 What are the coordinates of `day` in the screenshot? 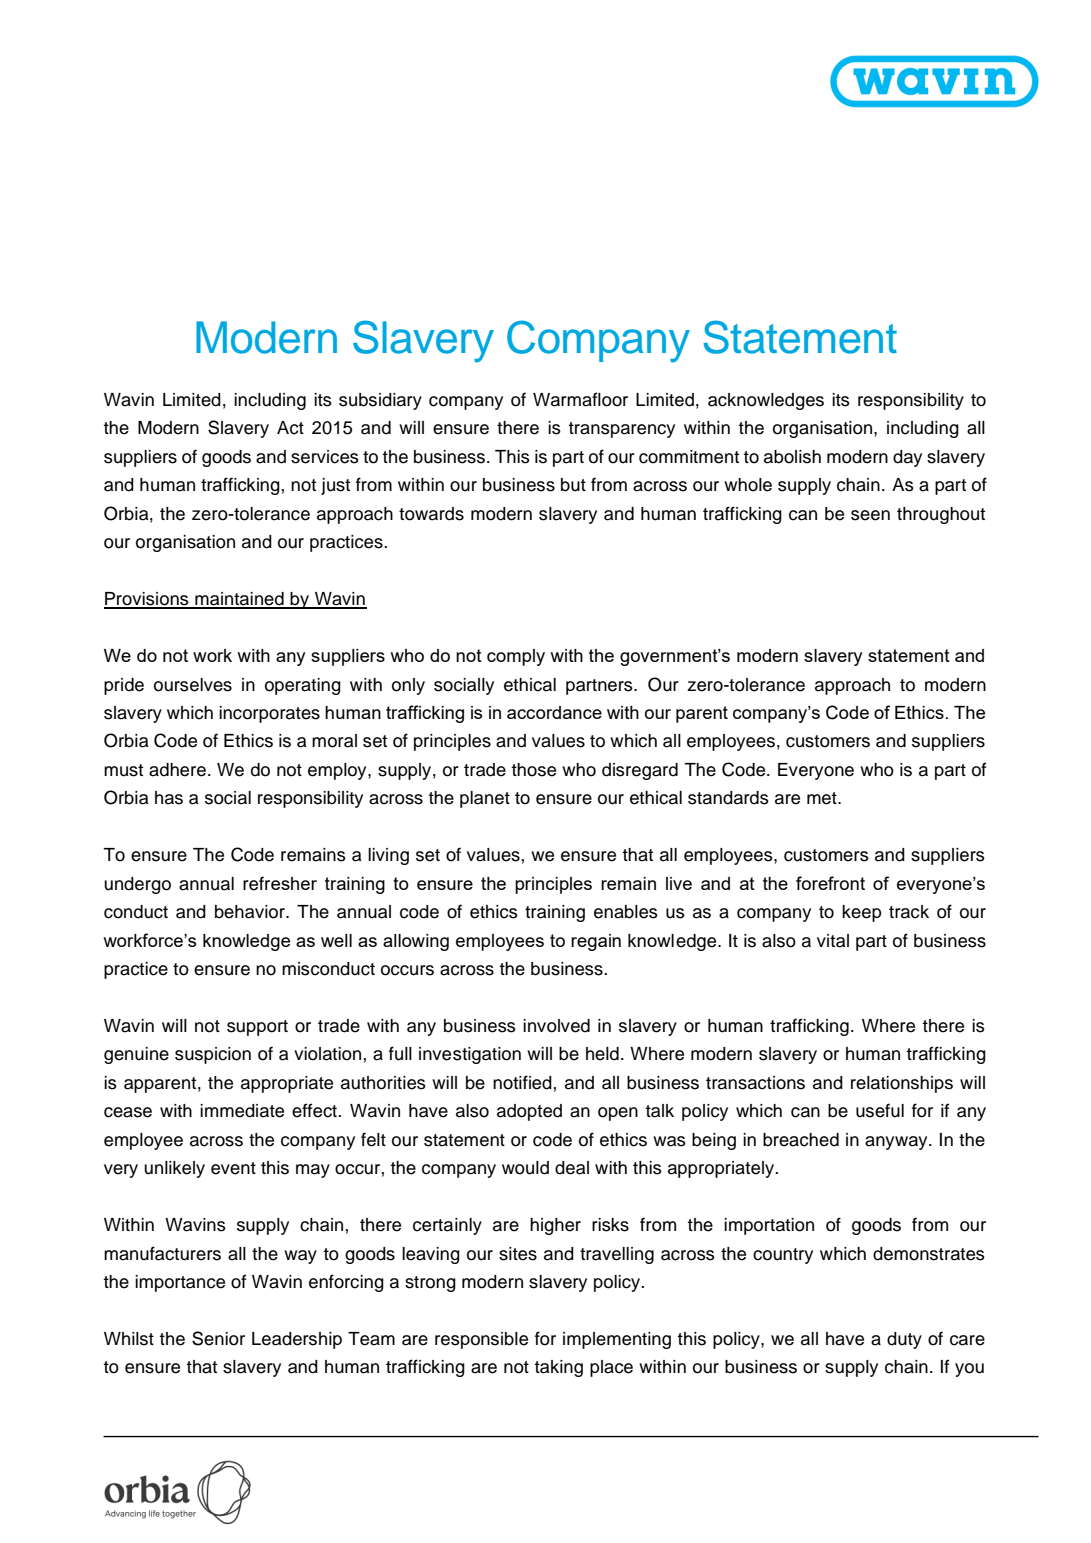 It's located at (907, 458).
